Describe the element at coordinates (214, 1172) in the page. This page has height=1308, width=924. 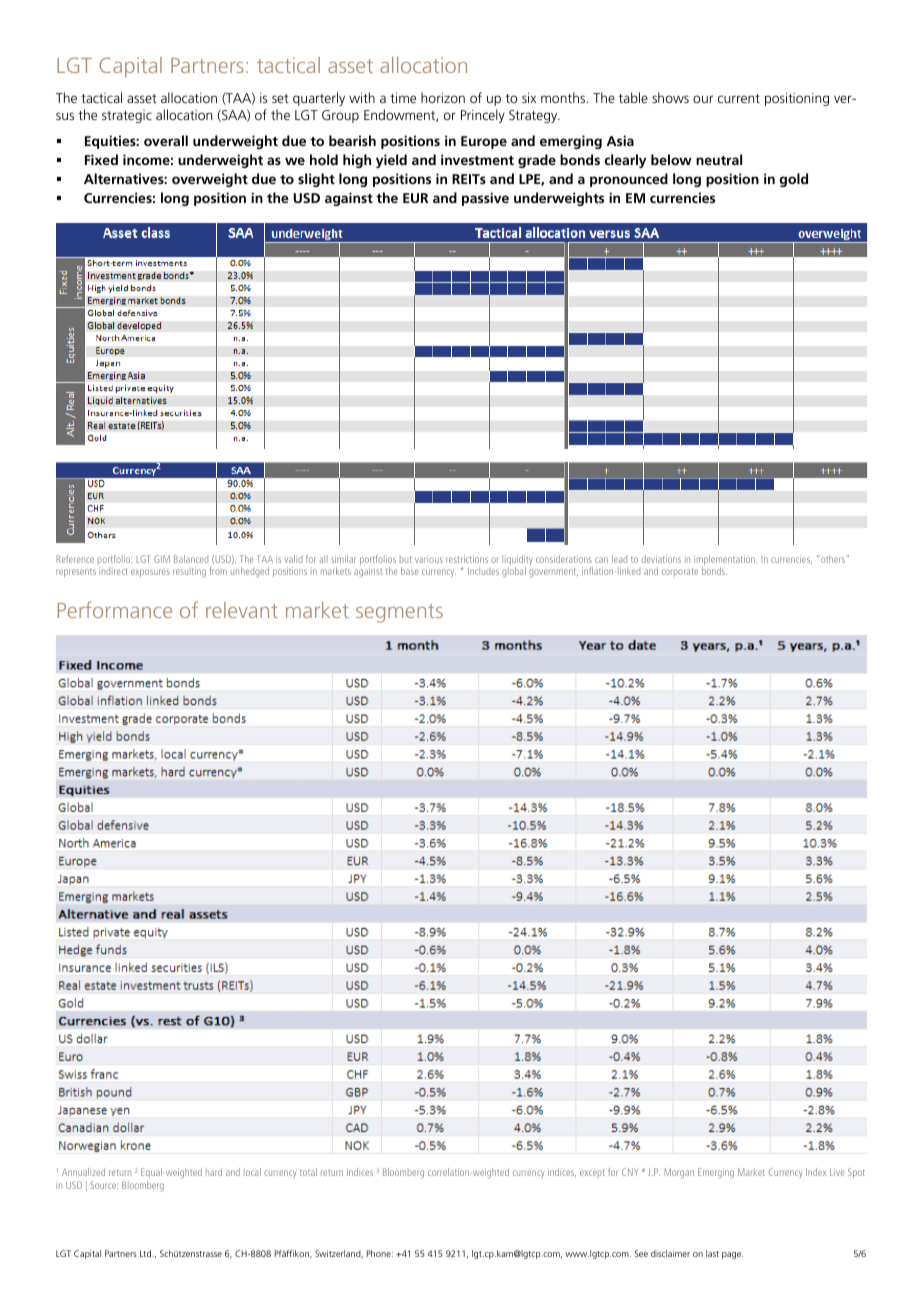
I see `hard` at that location.
